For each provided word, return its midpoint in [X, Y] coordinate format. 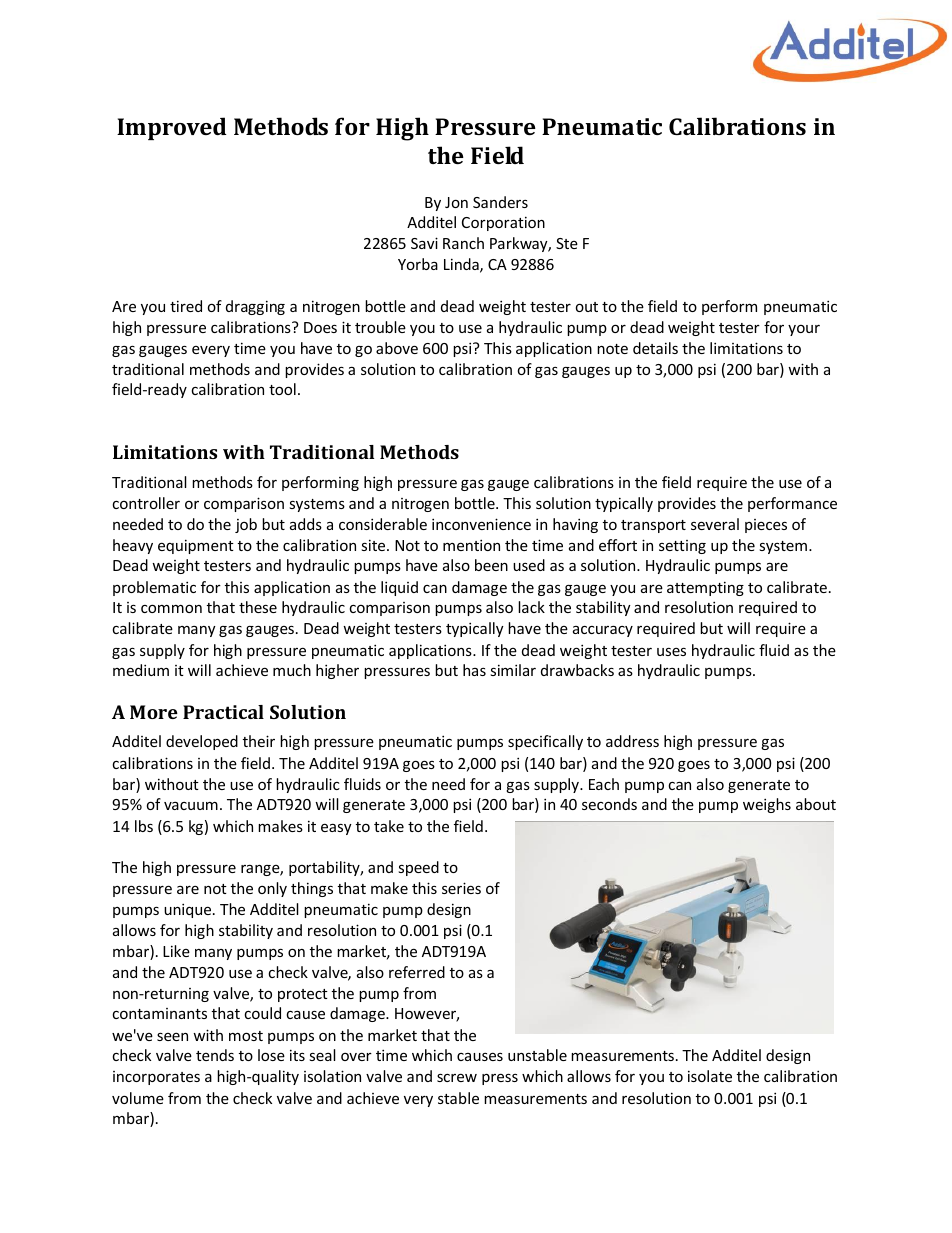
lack [531, 607]
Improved [172, 128]
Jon [456, 202]
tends [215, 1055]
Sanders [500, 202]
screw [457, 1077]
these [258, 607]
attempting [705, 588]
